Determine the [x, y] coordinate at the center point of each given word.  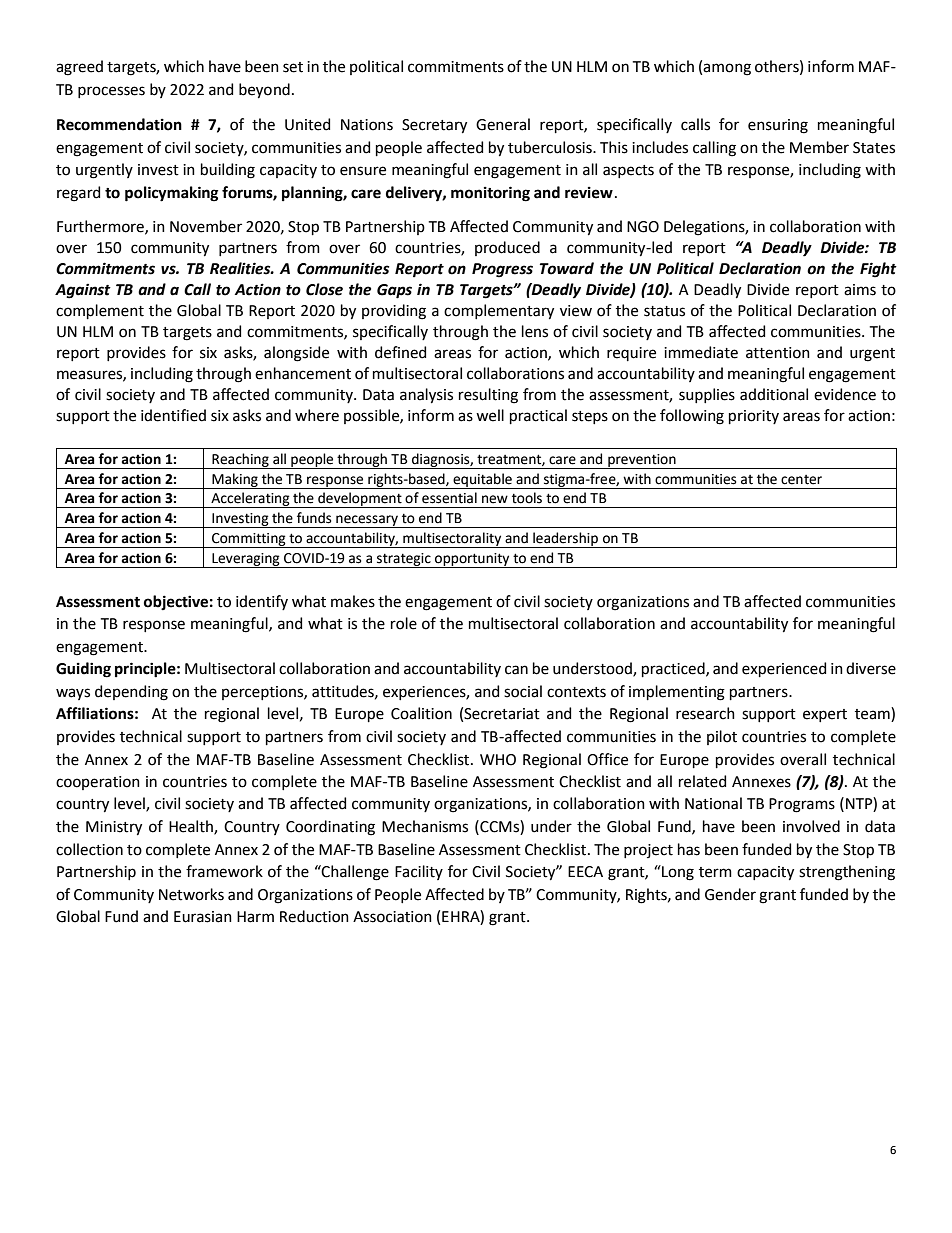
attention [778, 353]
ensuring [778, 126]
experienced [784, 669]
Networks [191, 894]
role [404, 623]
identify [262, 602]
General [503, 124]
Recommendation [119, 124]
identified [173, 415]
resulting [488, 396]
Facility [419, 872]
